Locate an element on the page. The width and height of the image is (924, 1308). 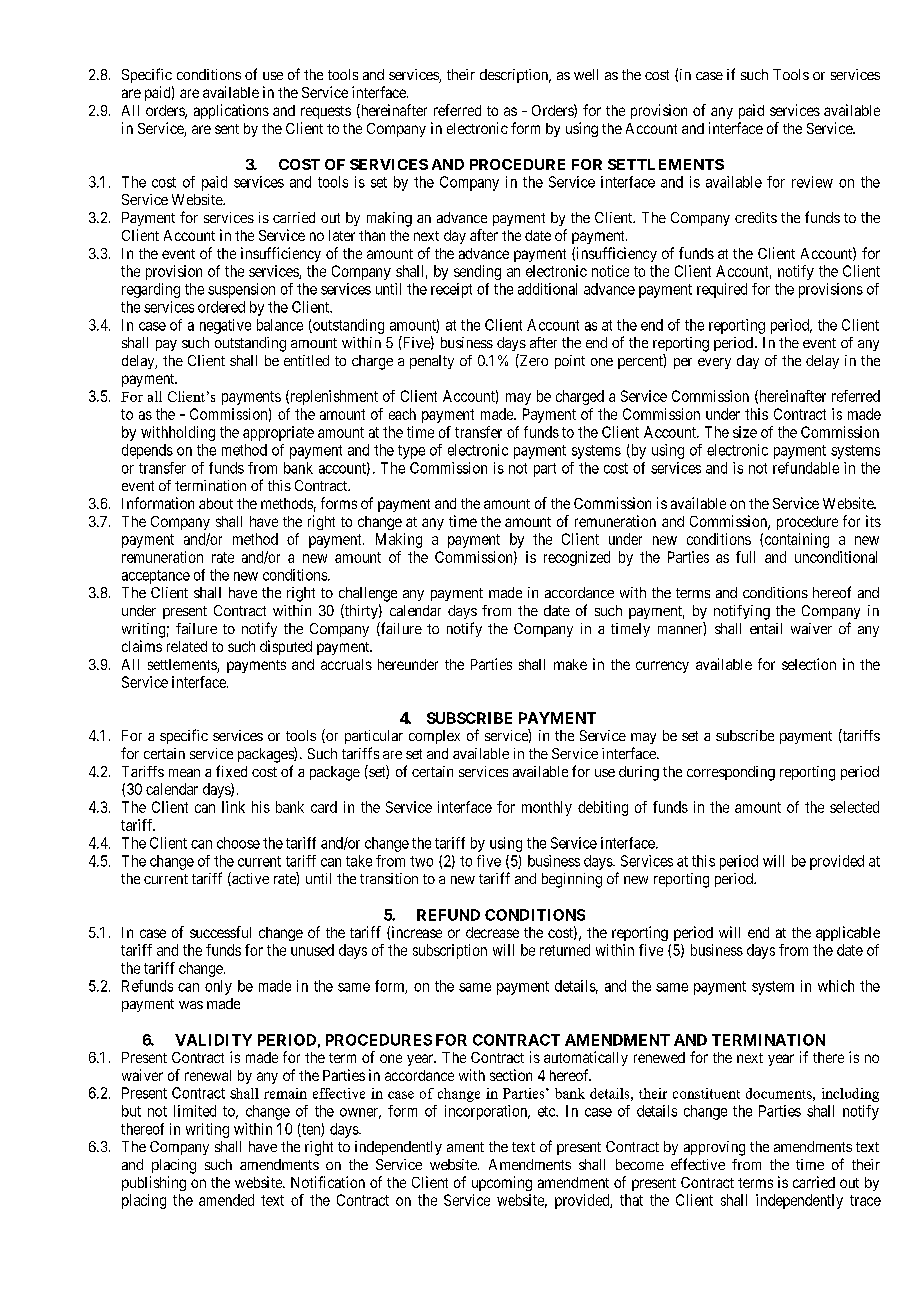
well is located at coordinates (586, 74).
